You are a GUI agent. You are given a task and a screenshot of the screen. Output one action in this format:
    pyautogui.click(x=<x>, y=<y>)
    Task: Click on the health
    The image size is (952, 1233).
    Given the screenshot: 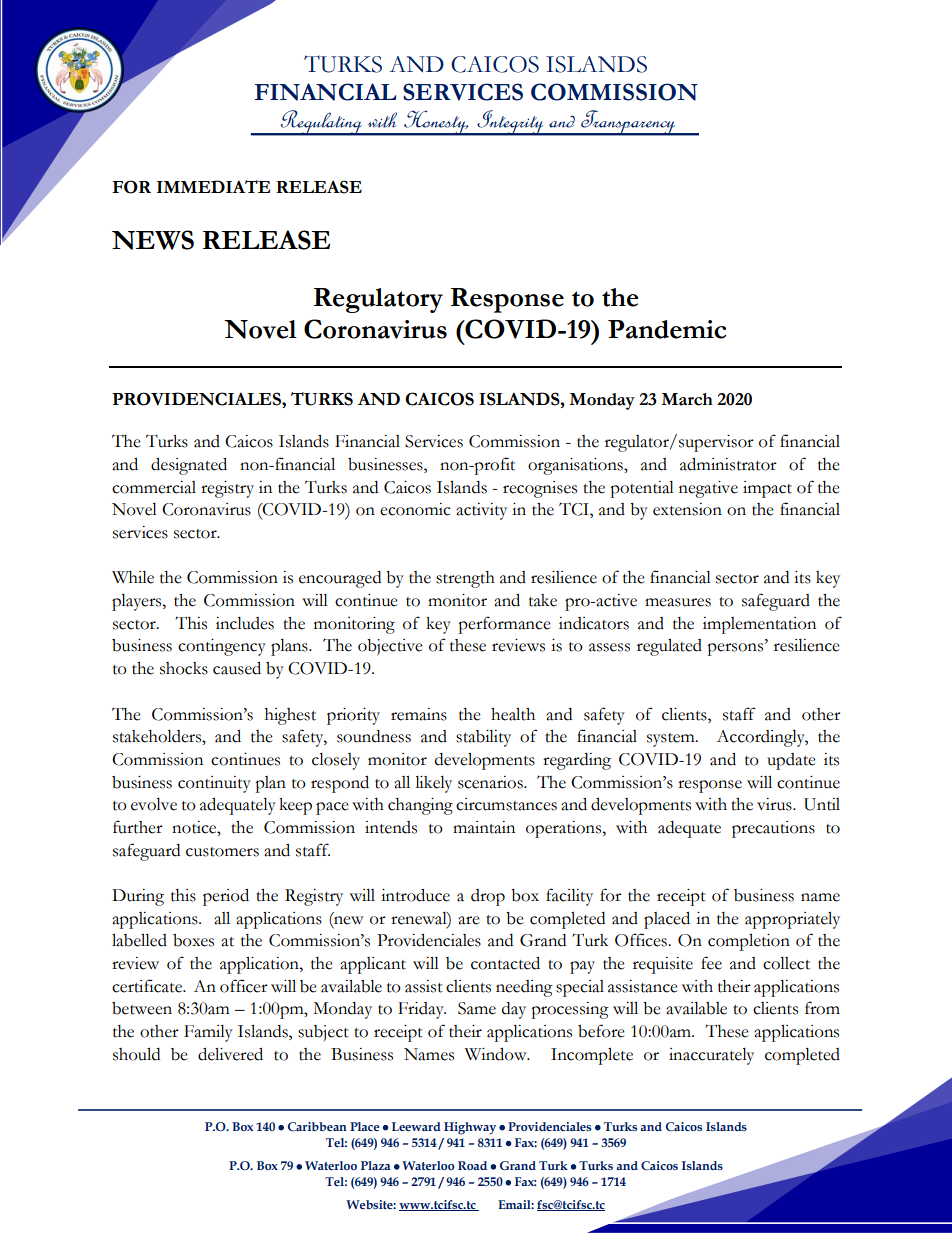 What is the action you would take?
    pyautogui.click(x=513, y=714)
